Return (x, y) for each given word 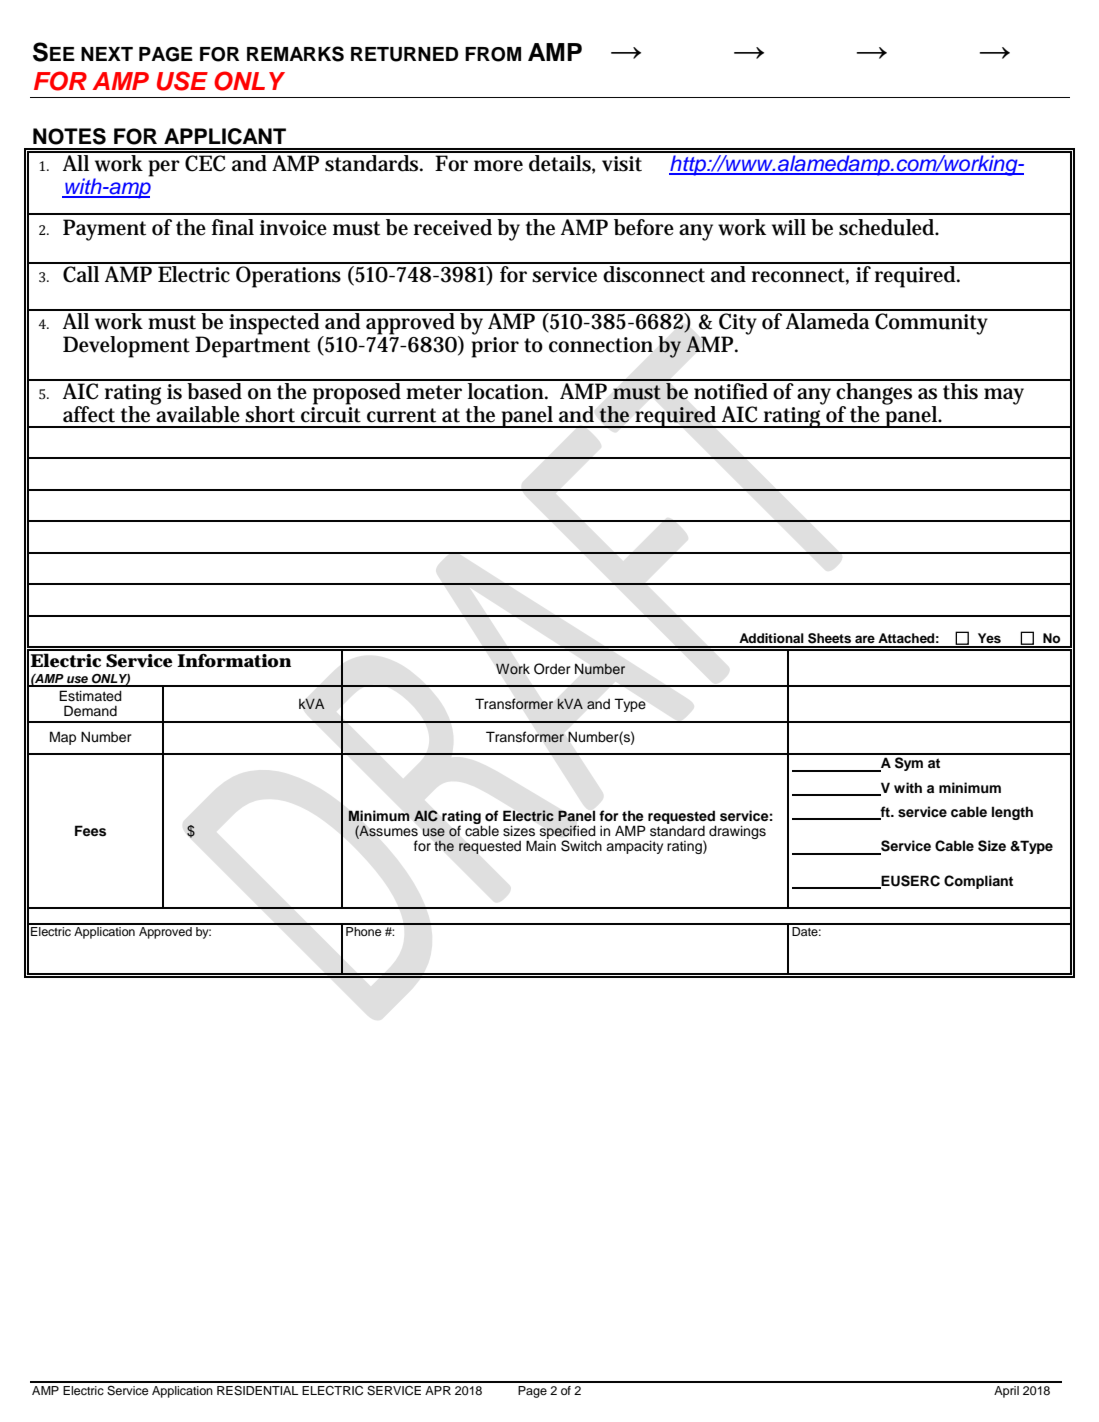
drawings (737, 832)
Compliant (978, 882)
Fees (90, 831)
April (1006, 1392)
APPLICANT (225, 136)
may (1004, 396)
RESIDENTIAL (257, 1391)
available (197, 413)
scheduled (888, 227)
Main (541, 845)
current (401, 415)
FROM (493, 54)
